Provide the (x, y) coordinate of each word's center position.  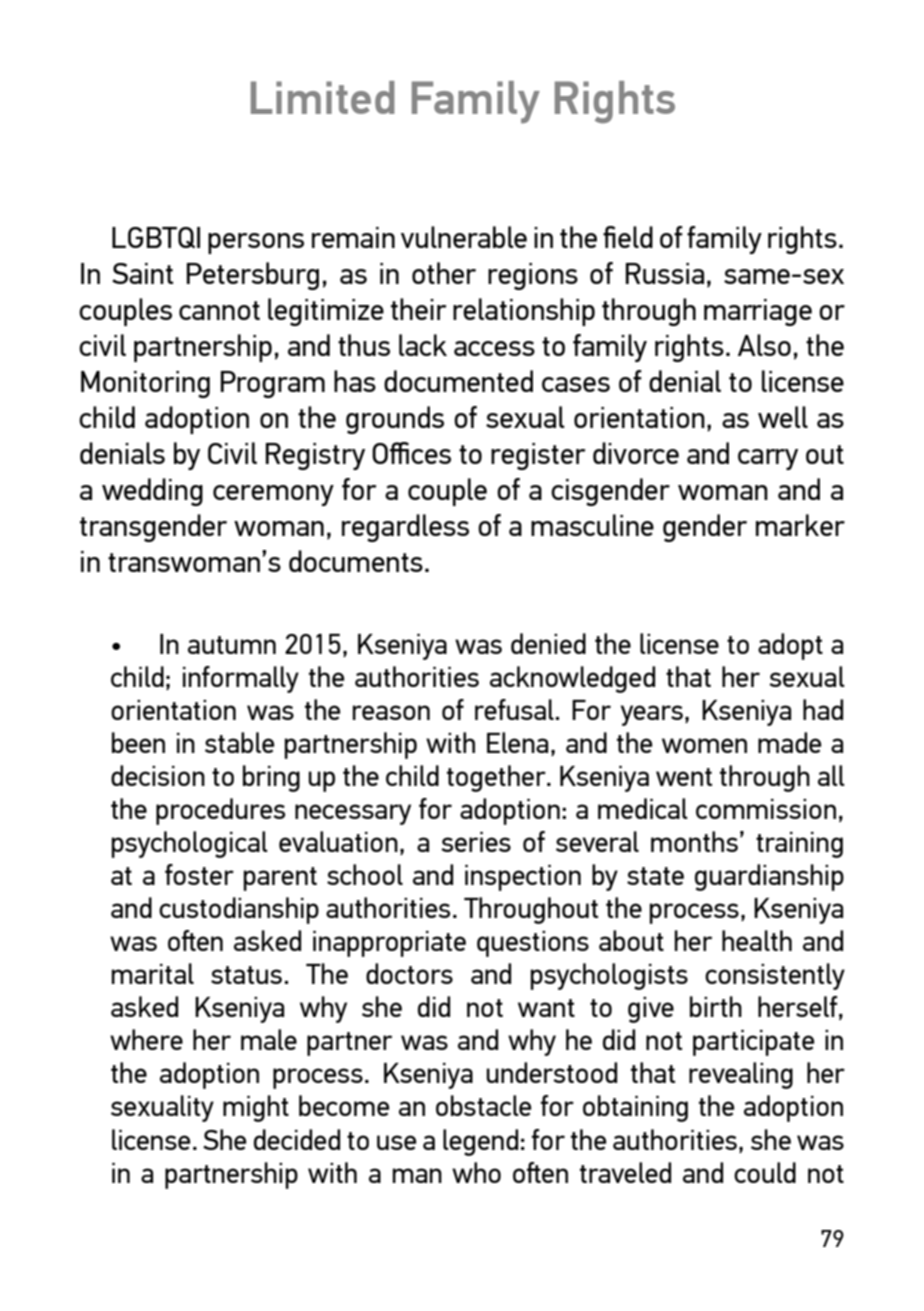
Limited (323, 97)
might (256, 1108)
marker (800, 525)
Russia (665, 273)
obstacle (483, 1105)
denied (548, 643)
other (444, 273)
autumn (232, 645)
